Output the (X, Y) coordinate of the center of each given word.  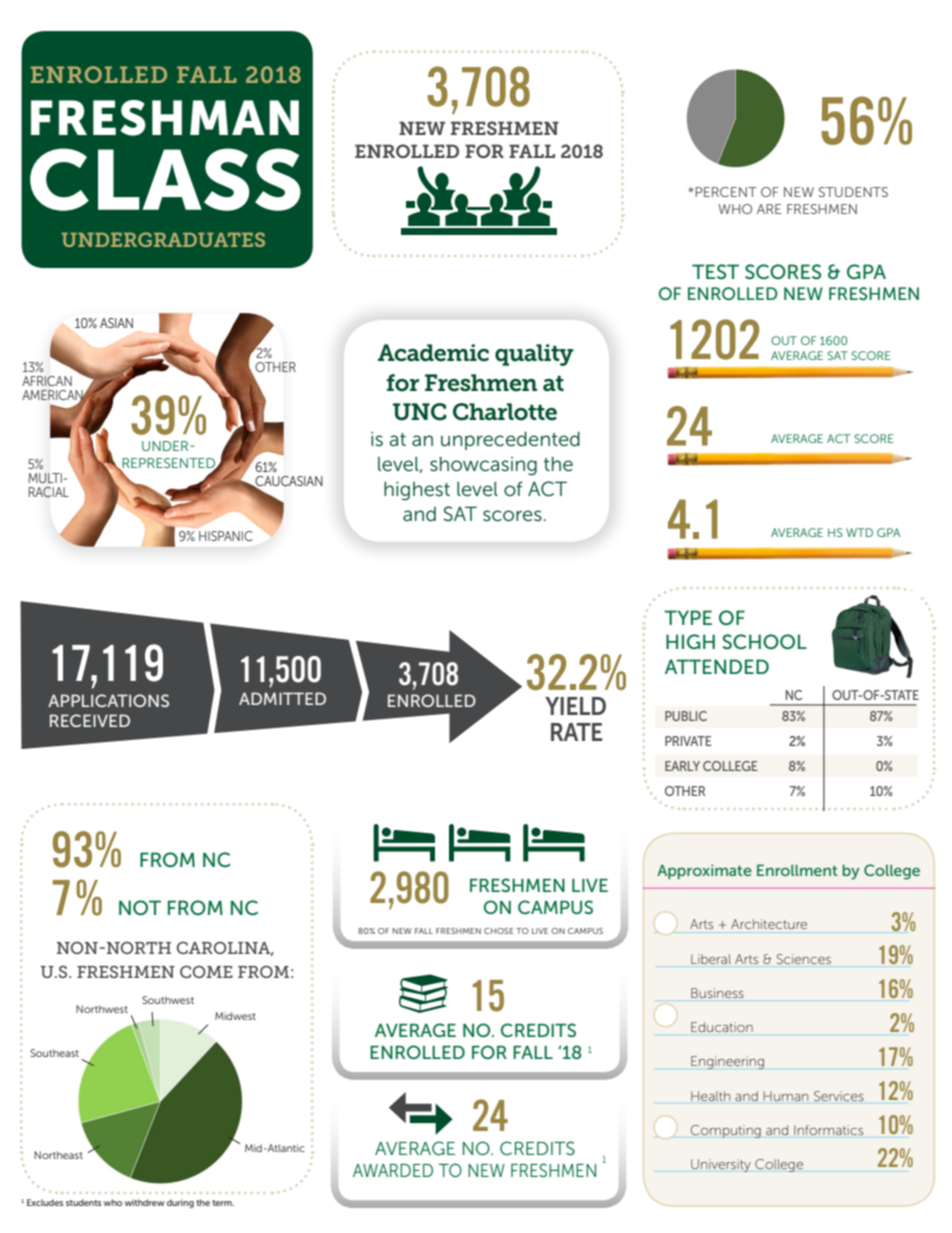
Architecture (769, 924)
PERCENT (725, 192)
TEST (715, 271)
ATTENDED (717, 666)
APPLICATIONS (108, 700)
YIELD (575, 706)
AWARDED (393, 1170)
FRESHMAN (165, 118)
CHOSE (499, 931)
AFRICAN (47, 381)
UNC (420, 412)
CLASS (165, 179)
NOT (140, 907)
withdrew (145, 1202)
